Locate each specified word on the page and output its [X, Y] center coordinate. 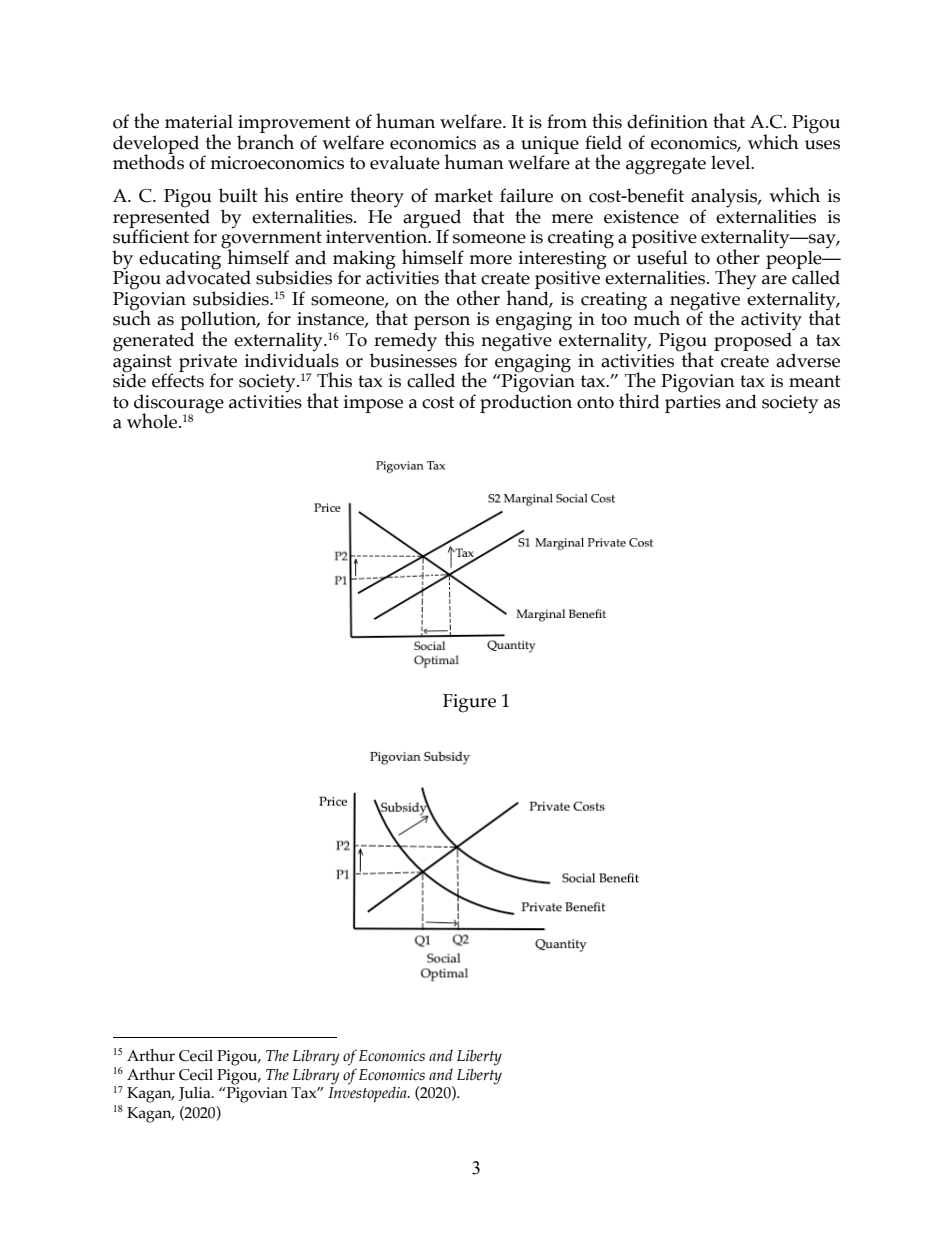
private [208, 364]
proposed [754, 342]
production [526, 402]
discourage [179, 404]
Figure [469, 703]
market [463, 195]
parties [693, 402]
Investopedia [368, 1094]
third [639, 401]
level [732, 162]
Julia [196, 1093]
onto [595, 402]
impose [373, 404]
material [199, 121]
